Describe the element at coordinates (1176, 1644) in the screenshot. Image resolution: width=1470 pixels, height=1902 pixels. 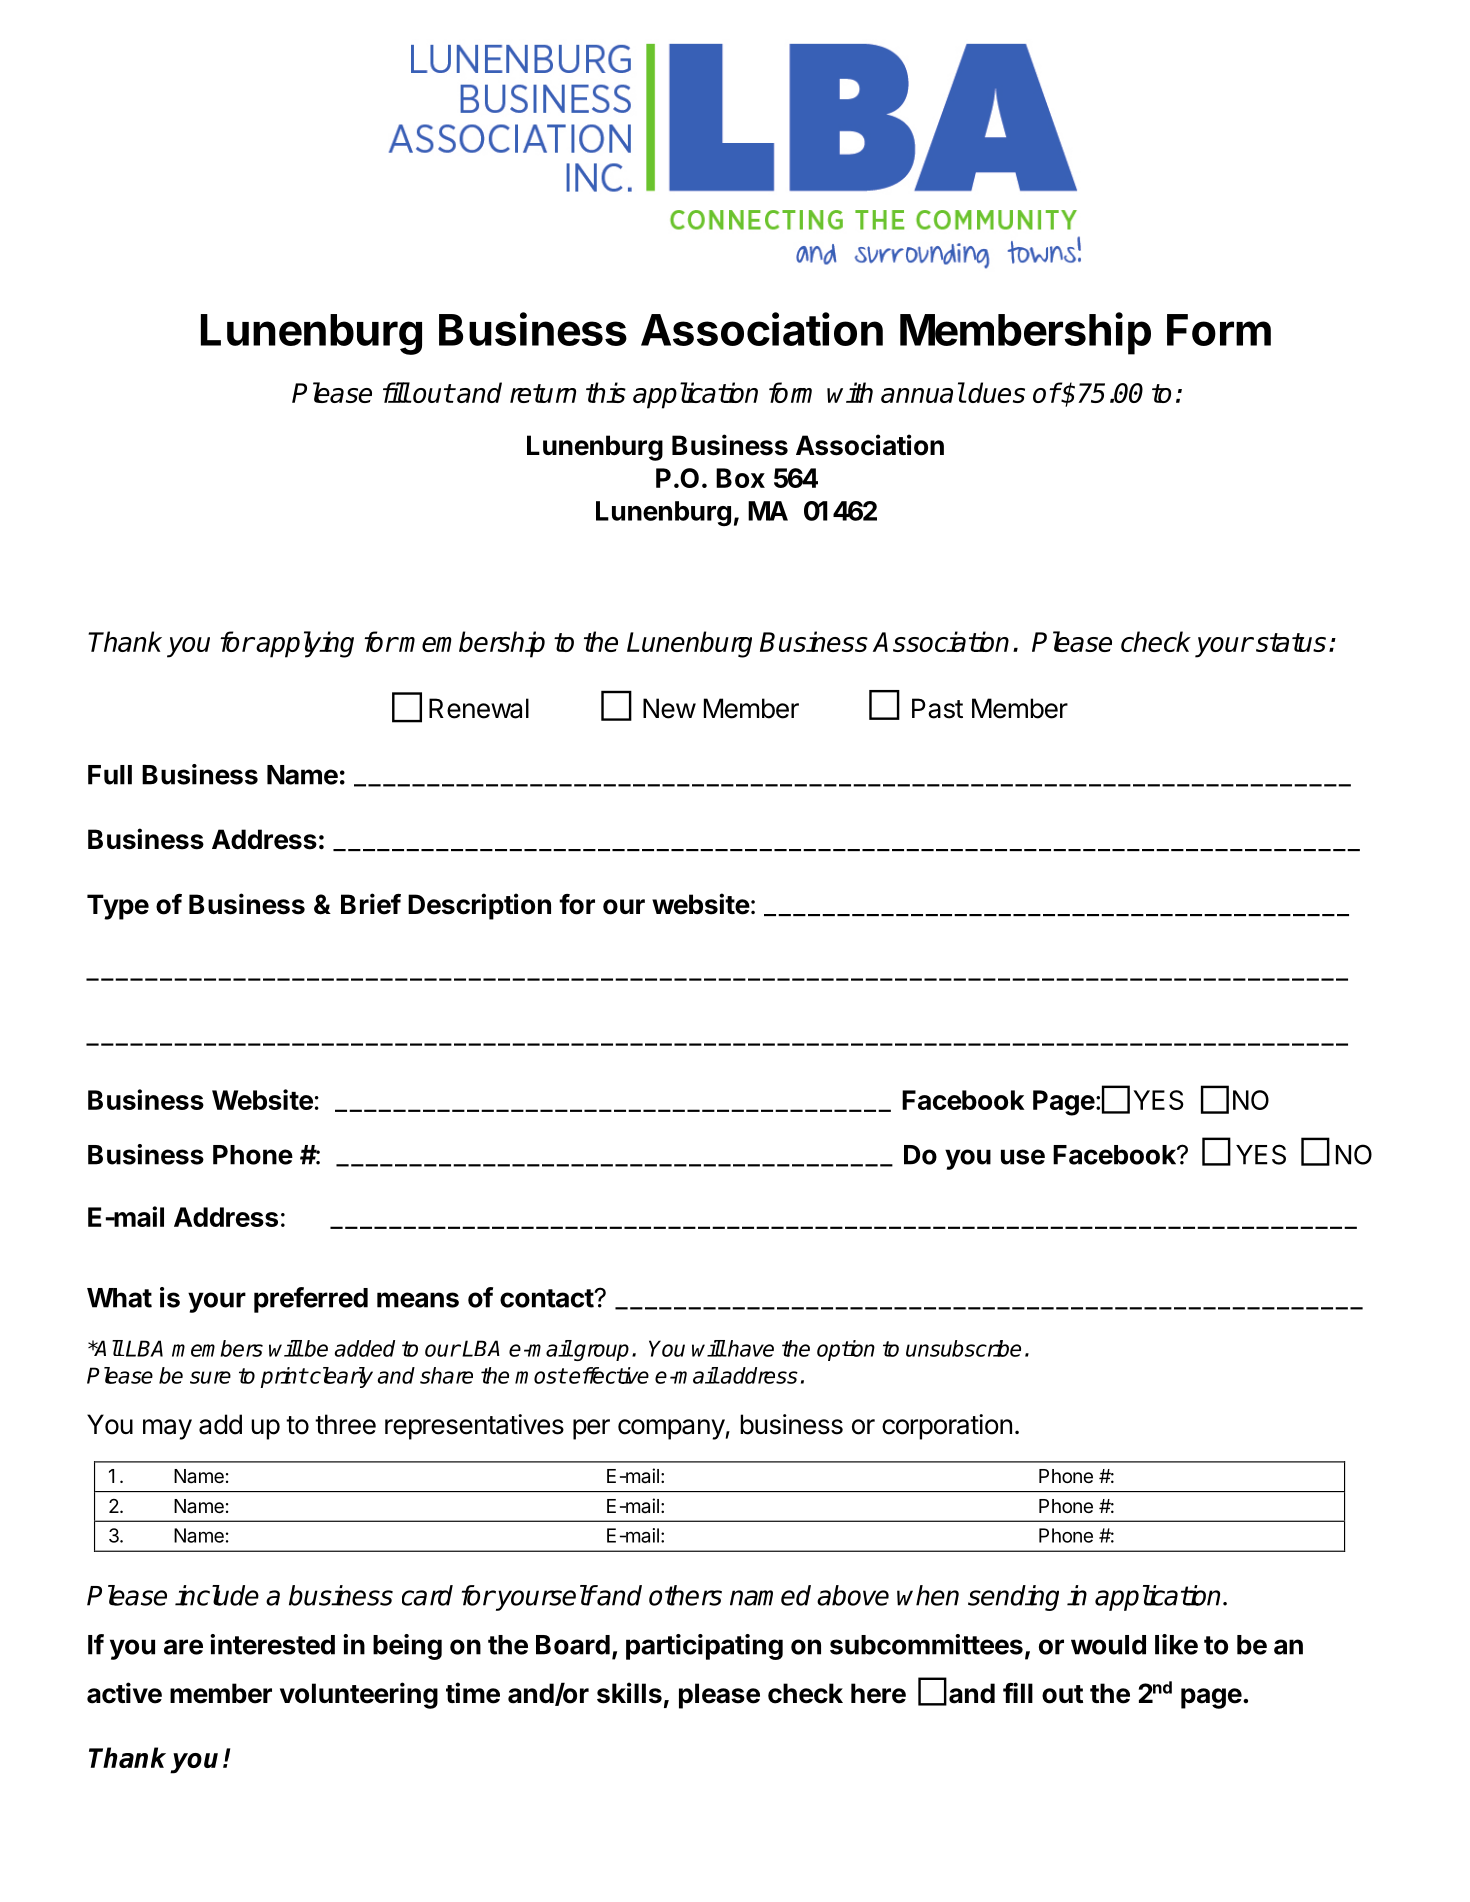
I see `like` at that location.
